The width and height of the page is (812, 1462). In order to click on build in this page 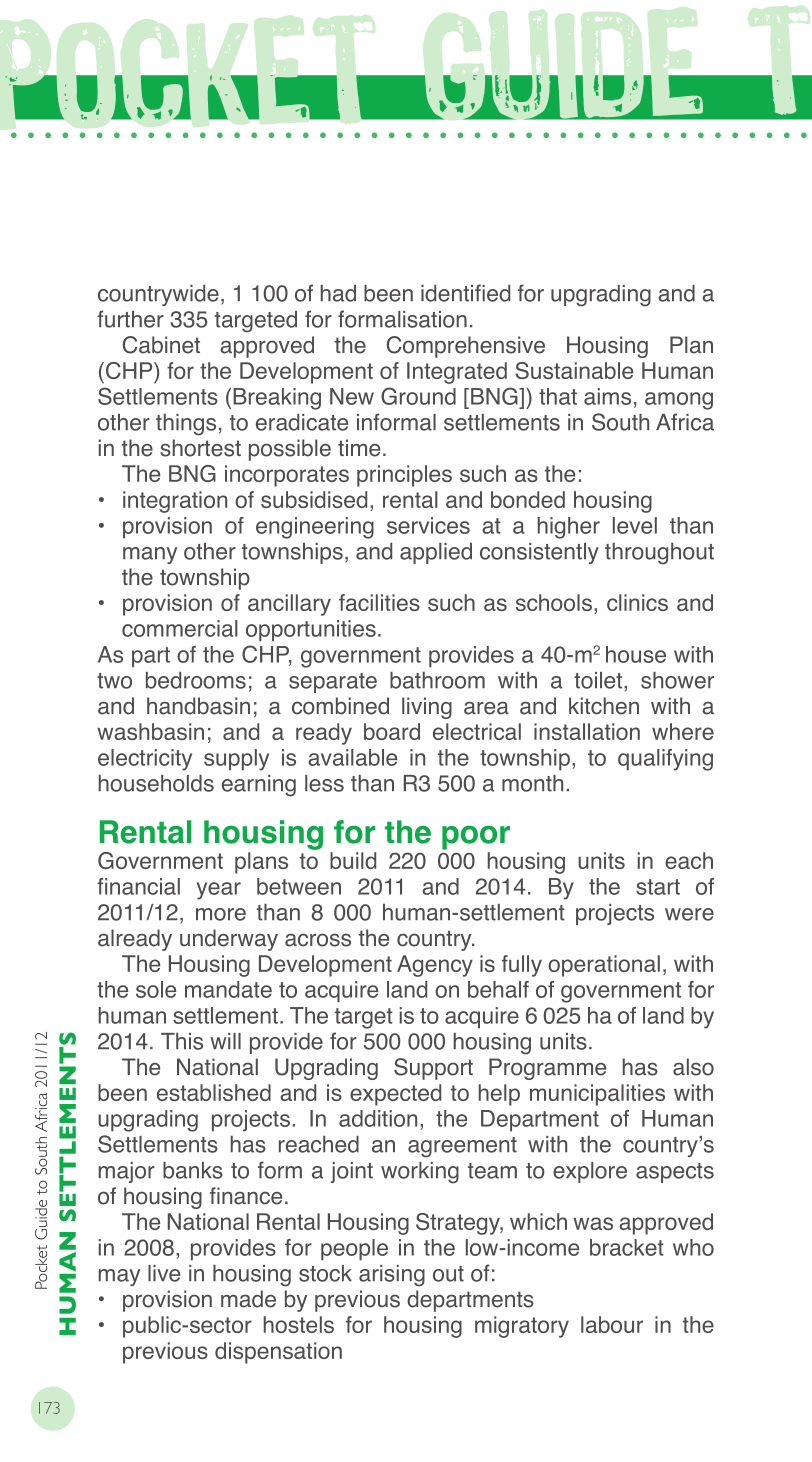, I will do `click(353, 860)`.
